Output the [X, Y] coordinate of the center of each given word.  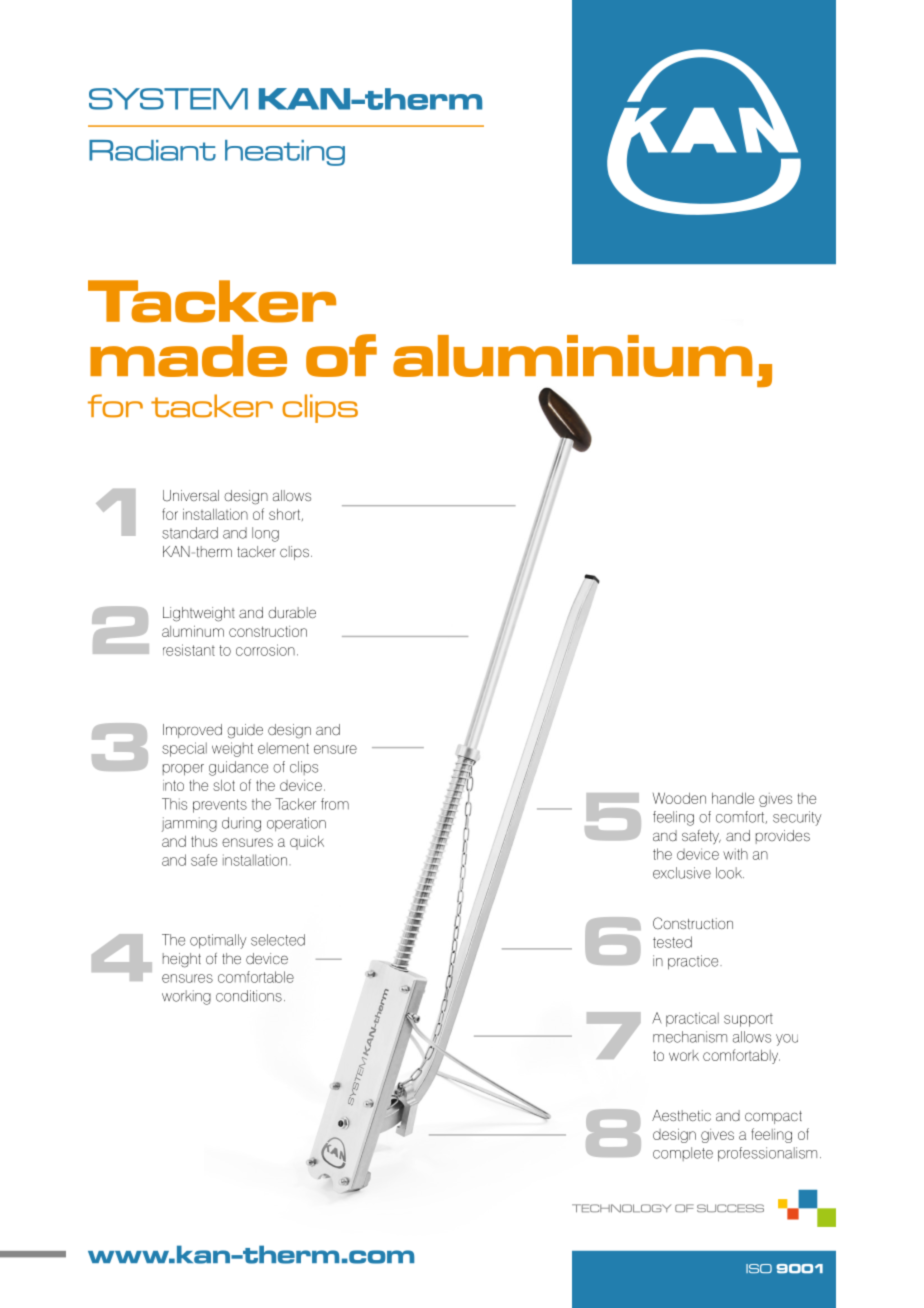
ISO [759, 1268]
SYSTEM [168, 99]
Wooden [679, 798]
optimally [218, 941]
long [265, 534]
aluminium [572, 356]
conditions [249, 996]
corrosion [265, 650]
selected [278, 940]
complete [683, 1154]
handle [733, 798]
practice [694, 962]
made [188, 356]
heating [285, 153]
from [335, 804]
